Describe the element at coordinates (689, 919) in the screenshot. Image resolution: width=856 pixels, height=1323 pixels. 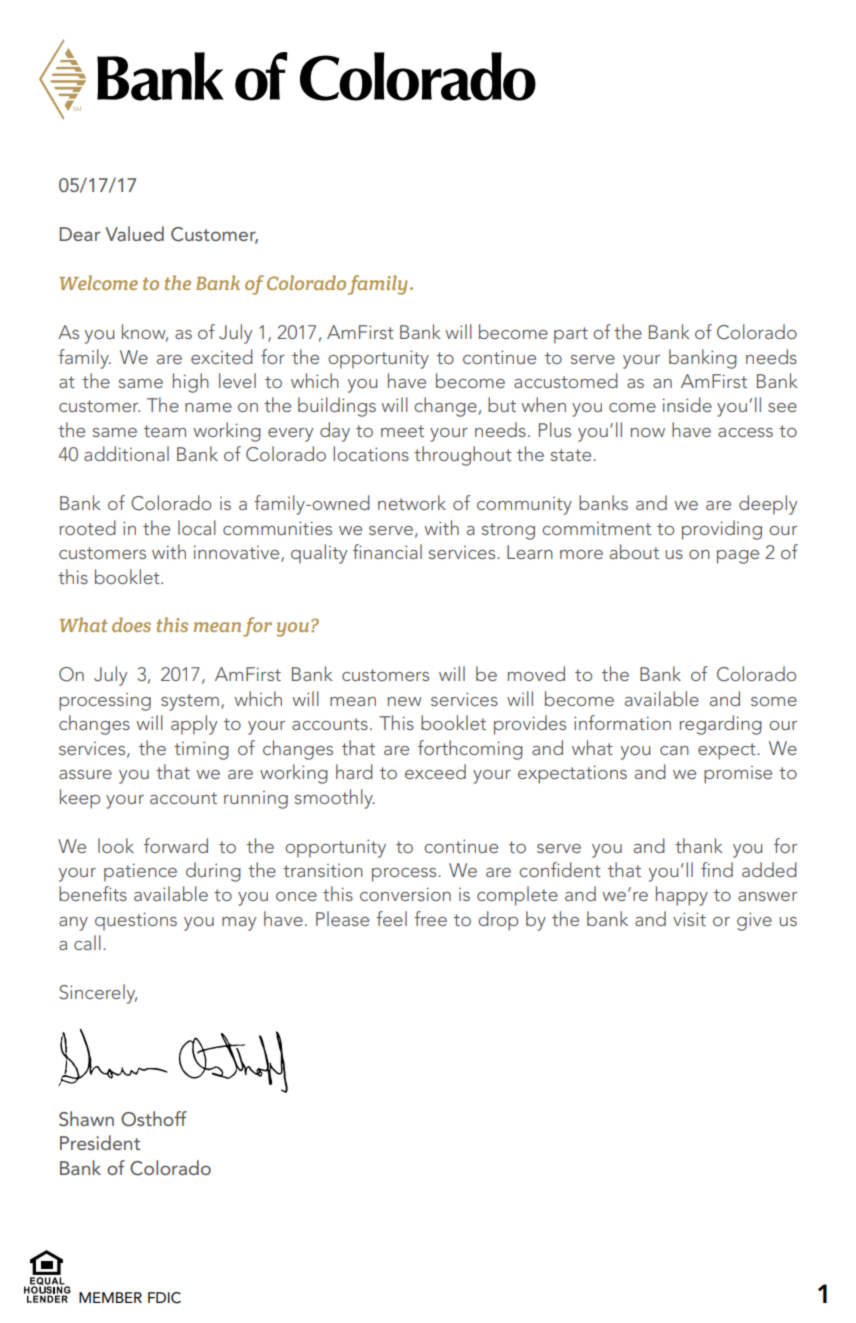
I see `visit` at that location.
